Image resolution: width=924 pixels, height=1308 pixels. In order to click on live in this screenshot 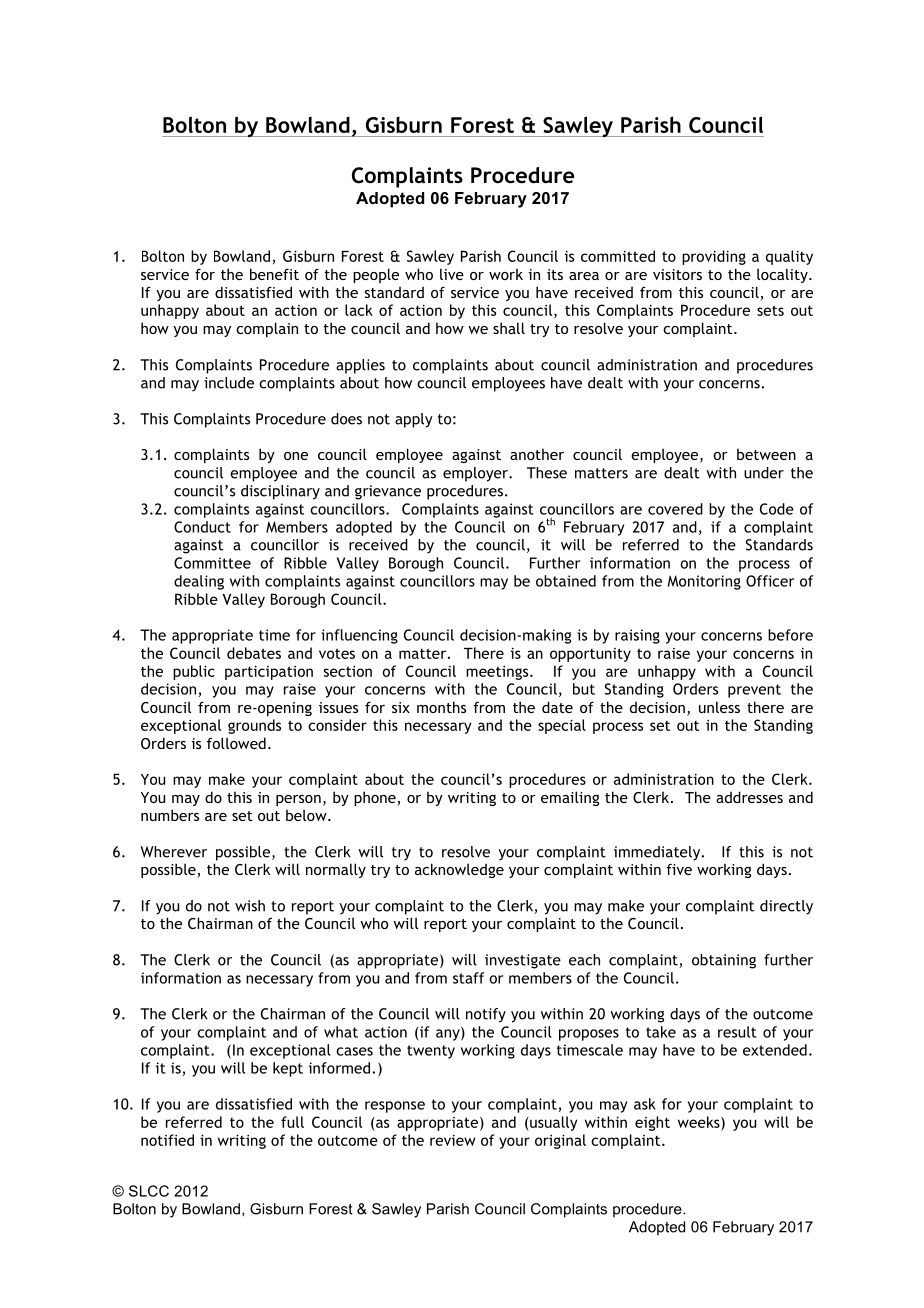, I will do `click(452, 274)`.
